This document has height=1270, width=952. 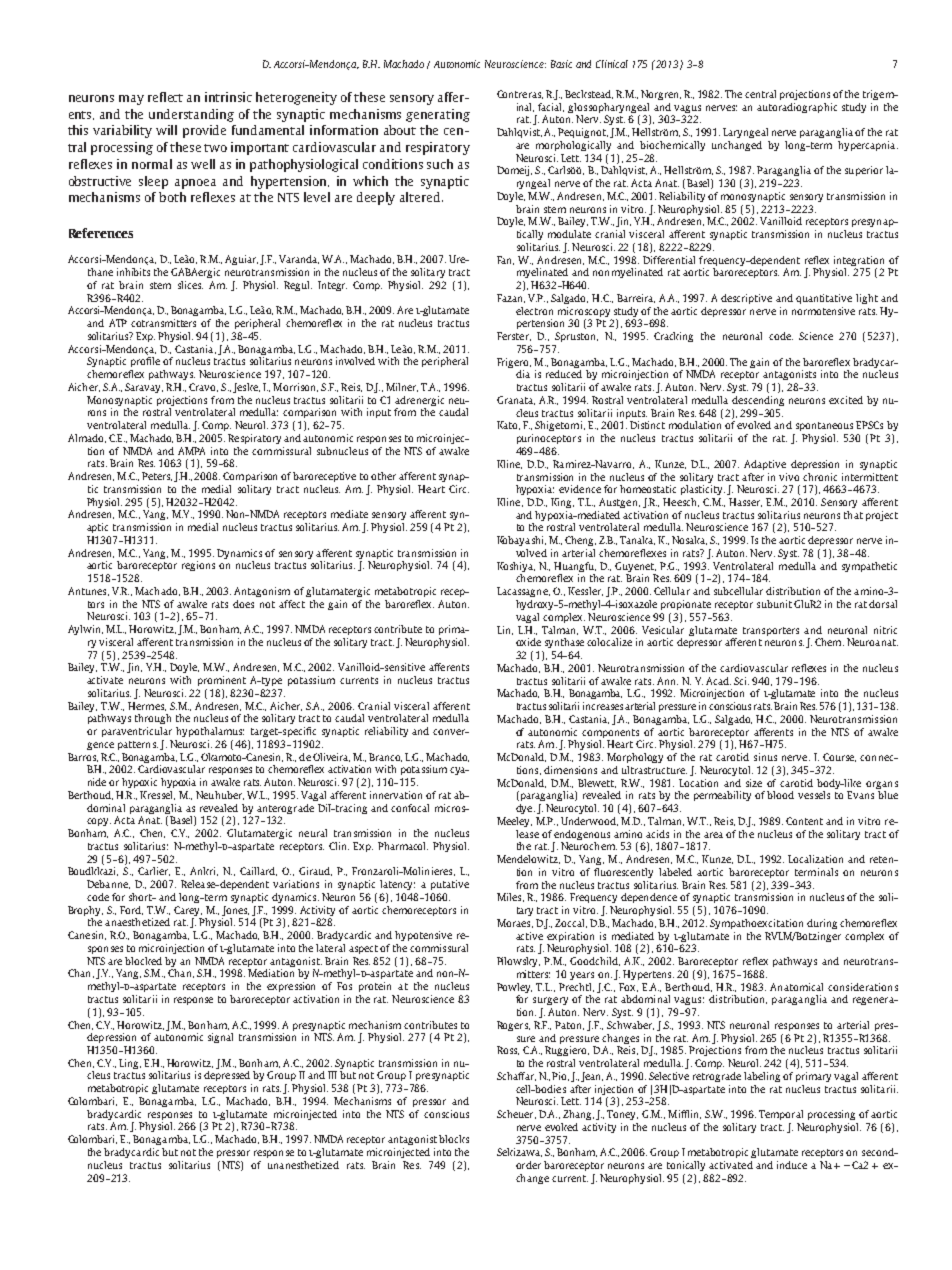 What do you see at coordinates (781, 1115) in the document?
I see `Temporal` at bounding box center [781, 1115].
